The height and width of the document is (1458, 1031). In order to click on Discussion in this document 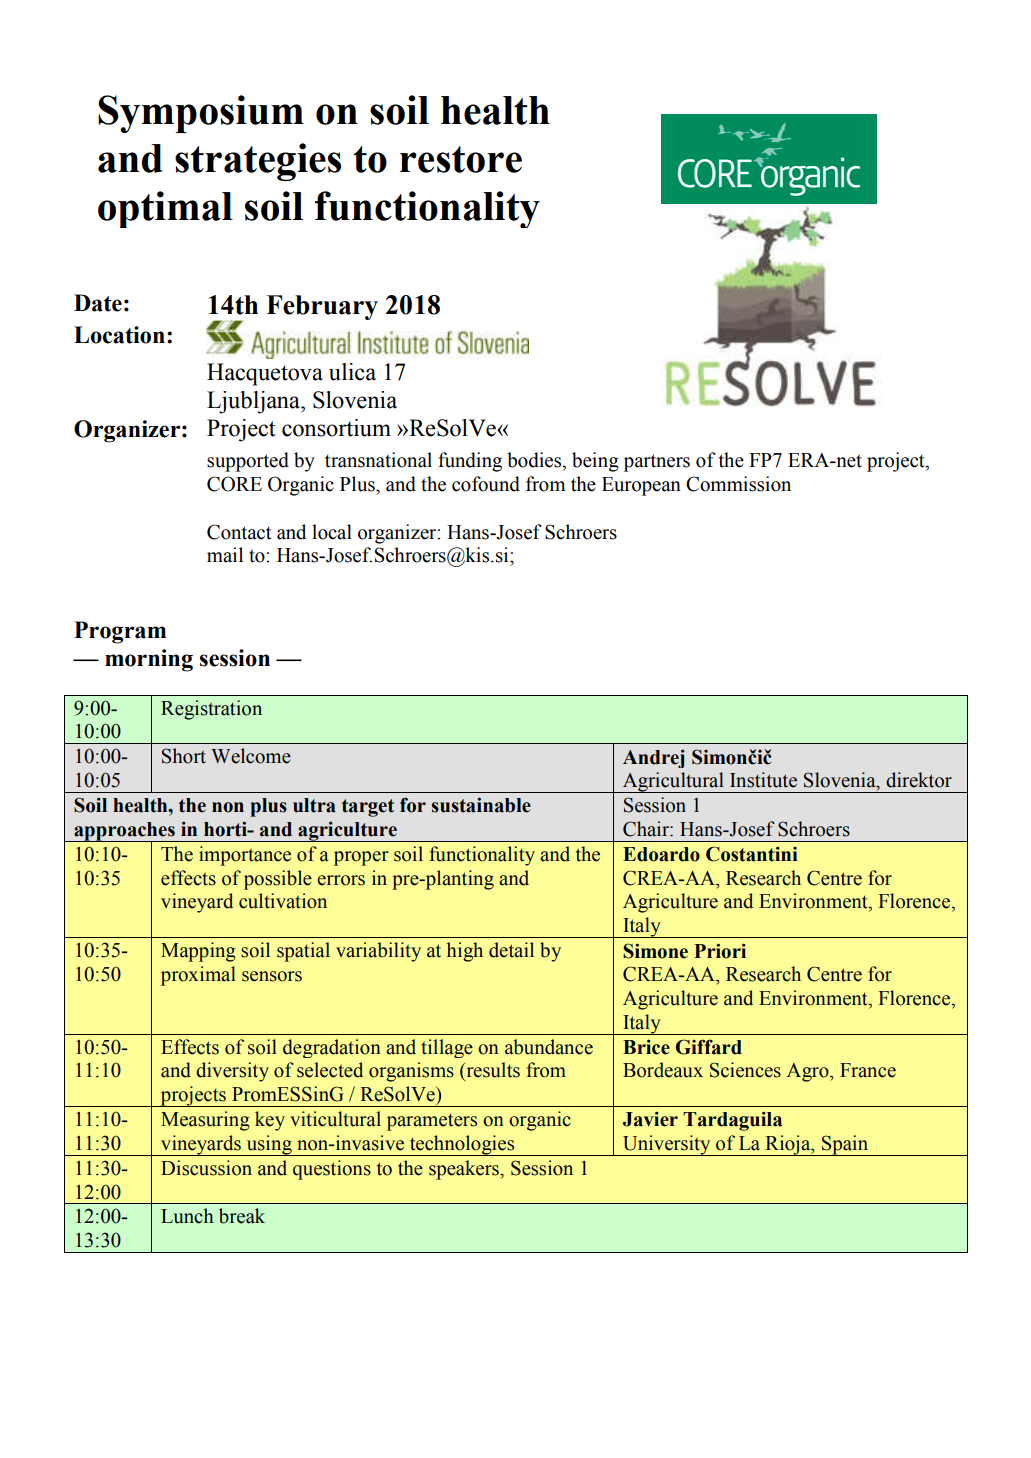, I will do `click(206, 1168)`.
